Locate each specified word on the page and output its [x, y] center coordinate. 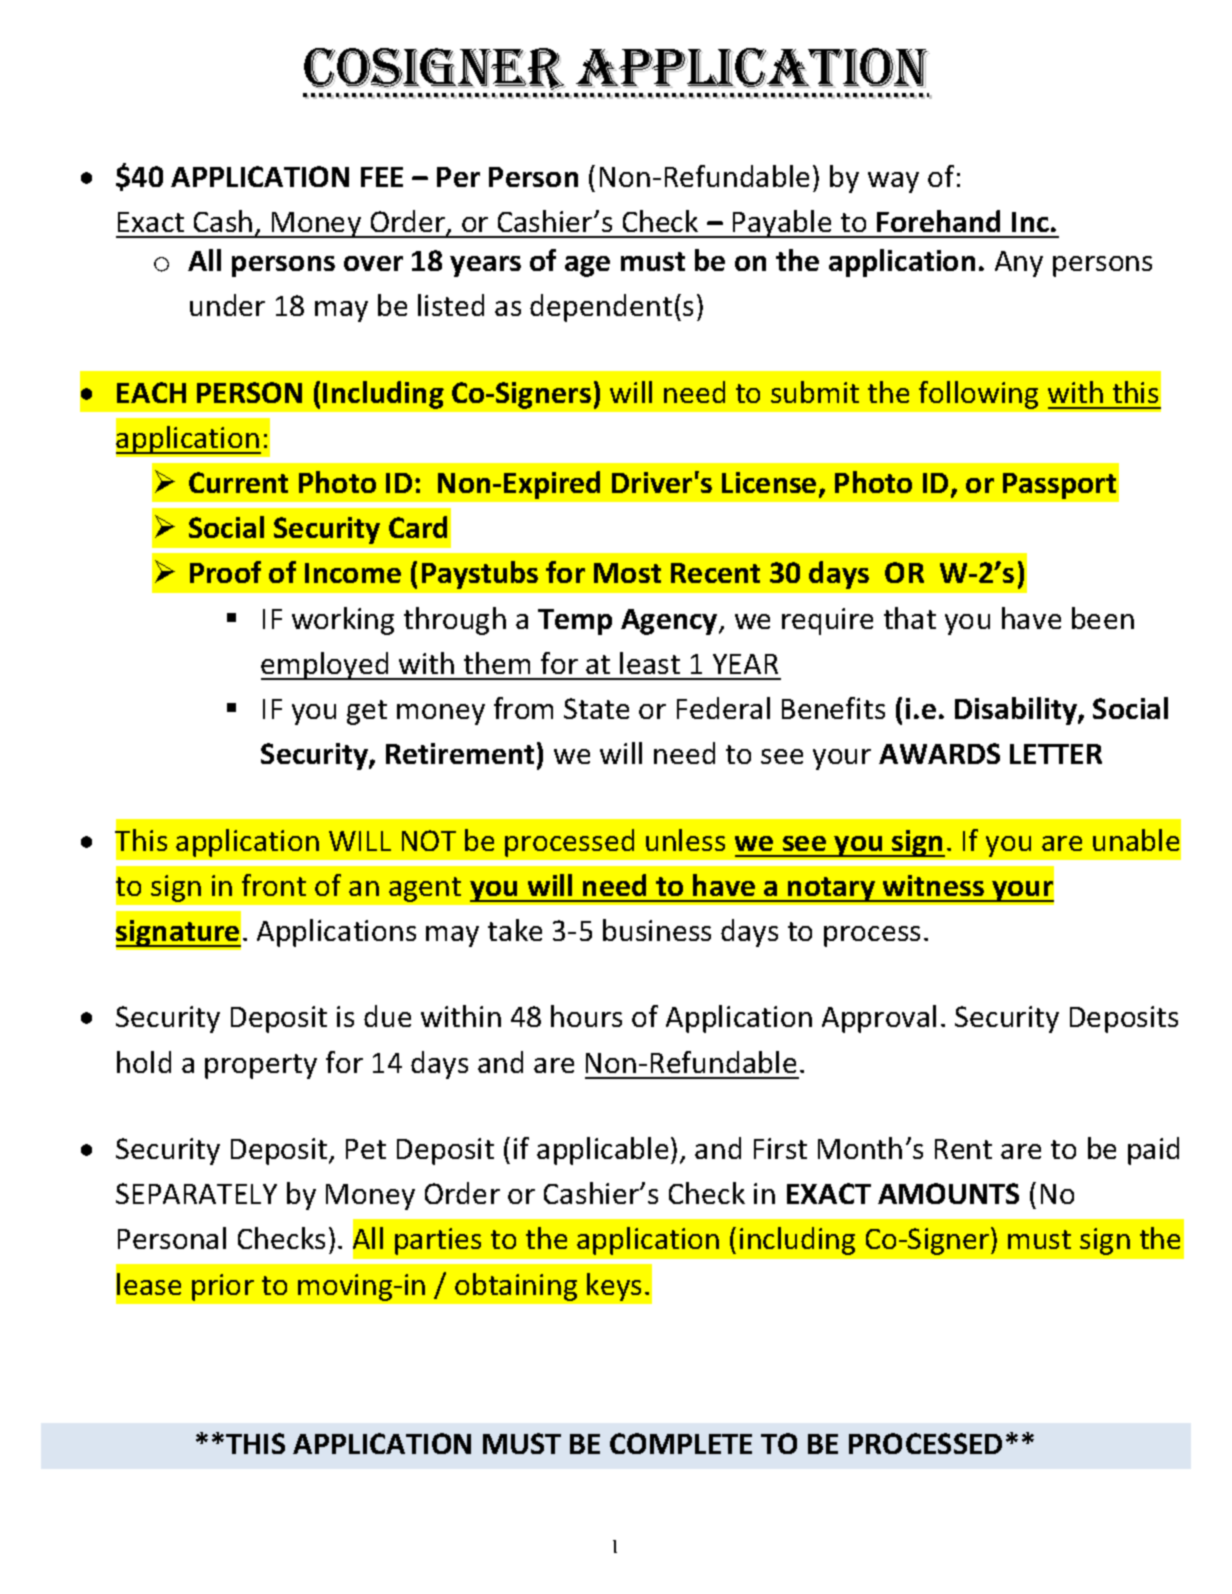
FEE [382, 177]
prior [223, 1287]
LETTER [1056, 754]
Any [1019, 264]
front [274, 885]
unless [685, 840]
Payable [782, 224]
